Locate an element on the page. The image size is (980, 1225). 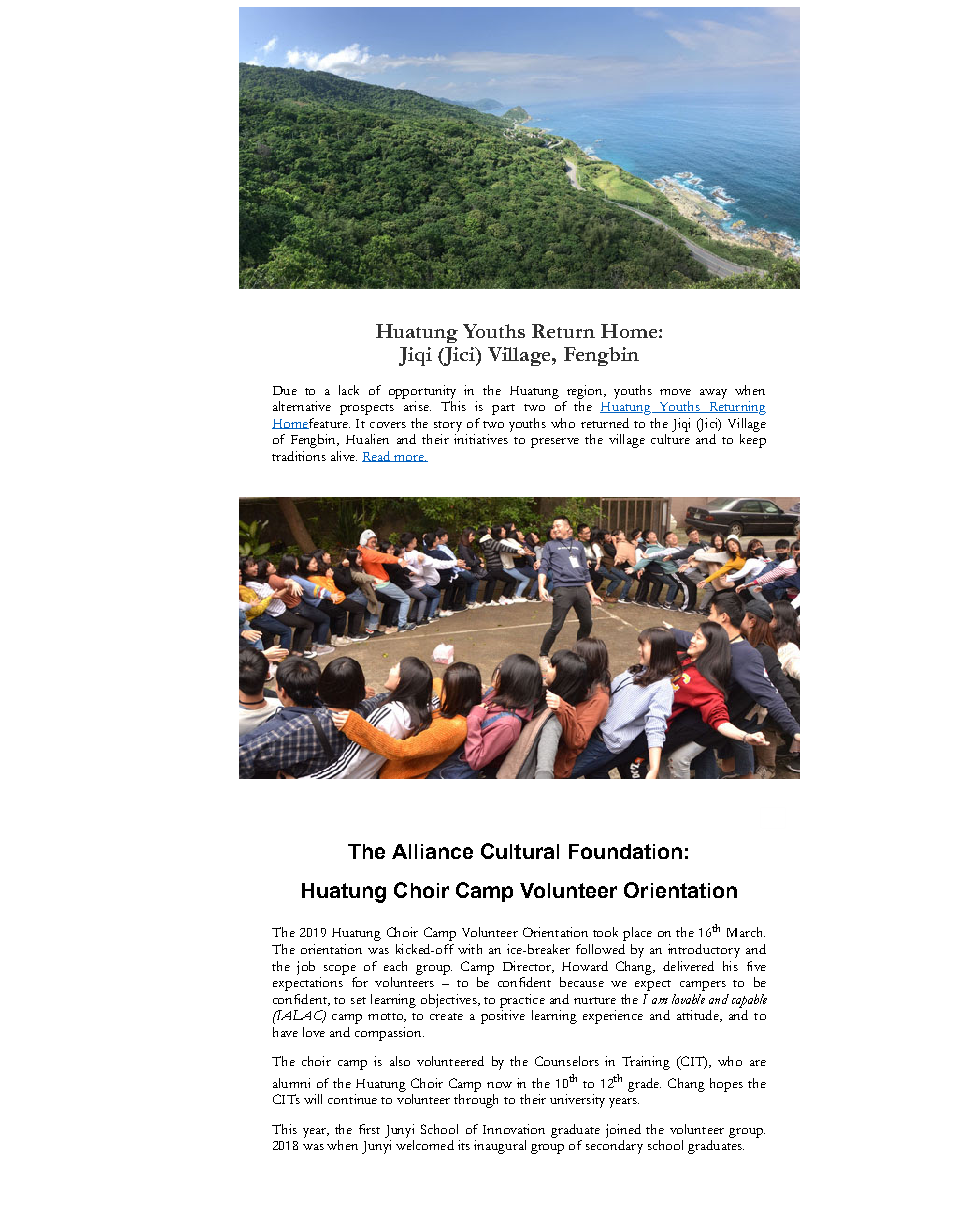
for is located at coordinates (360, 982).
